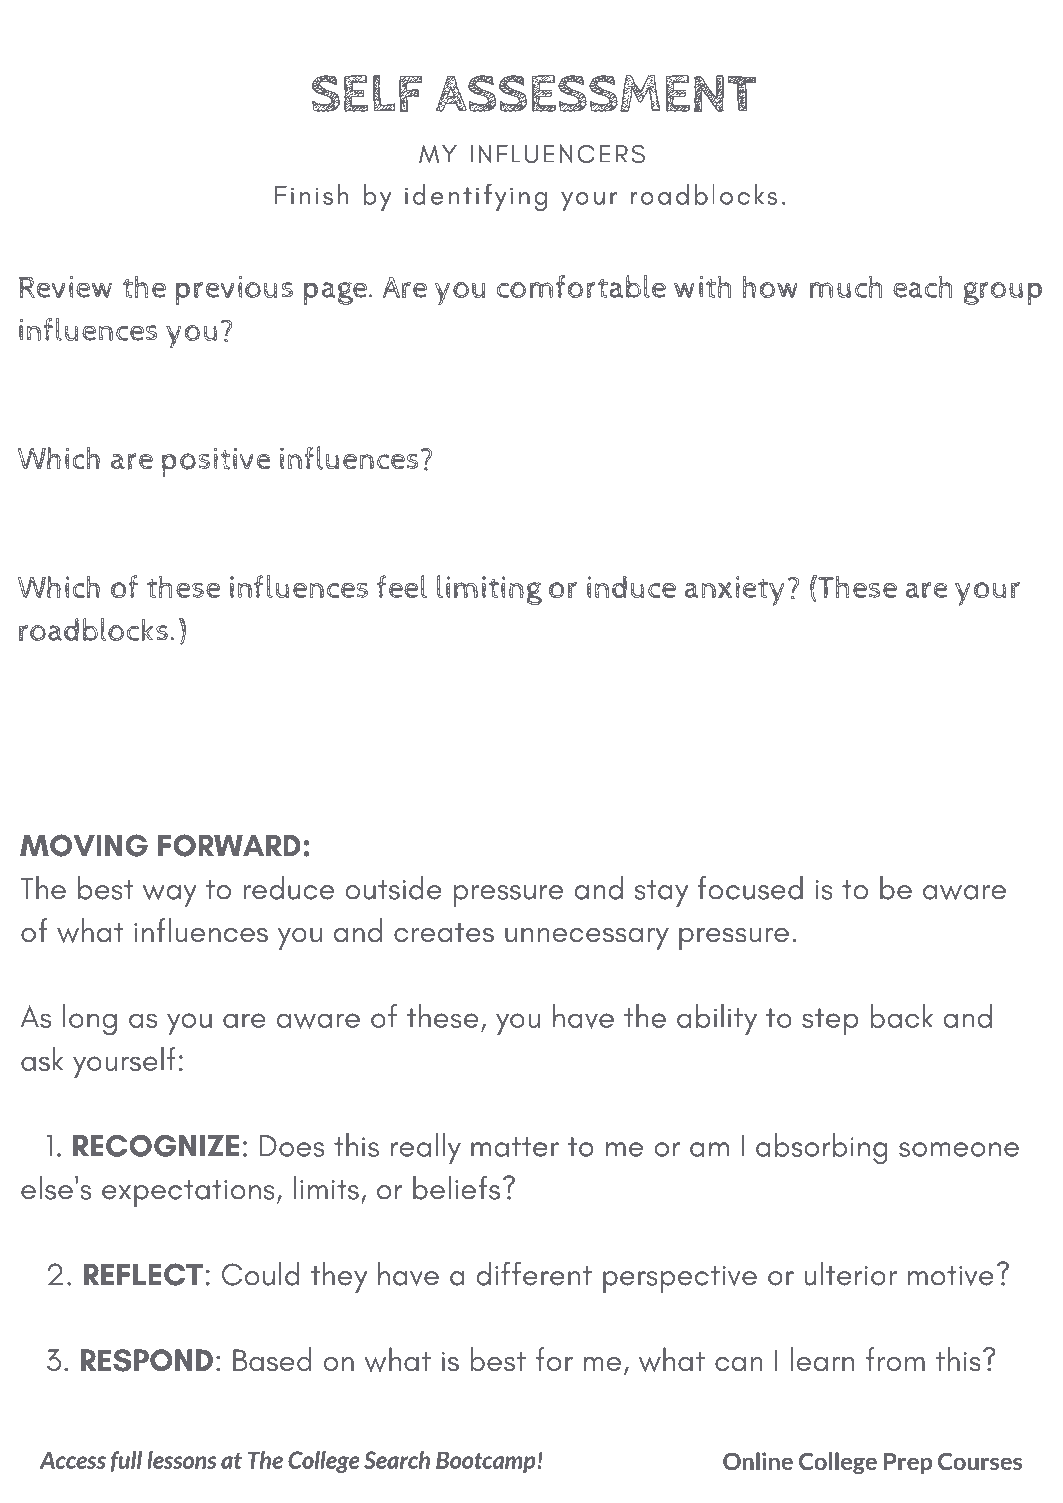 The image size is (1063, 1503). I want to click on absorbing, so click(821, 1148).
